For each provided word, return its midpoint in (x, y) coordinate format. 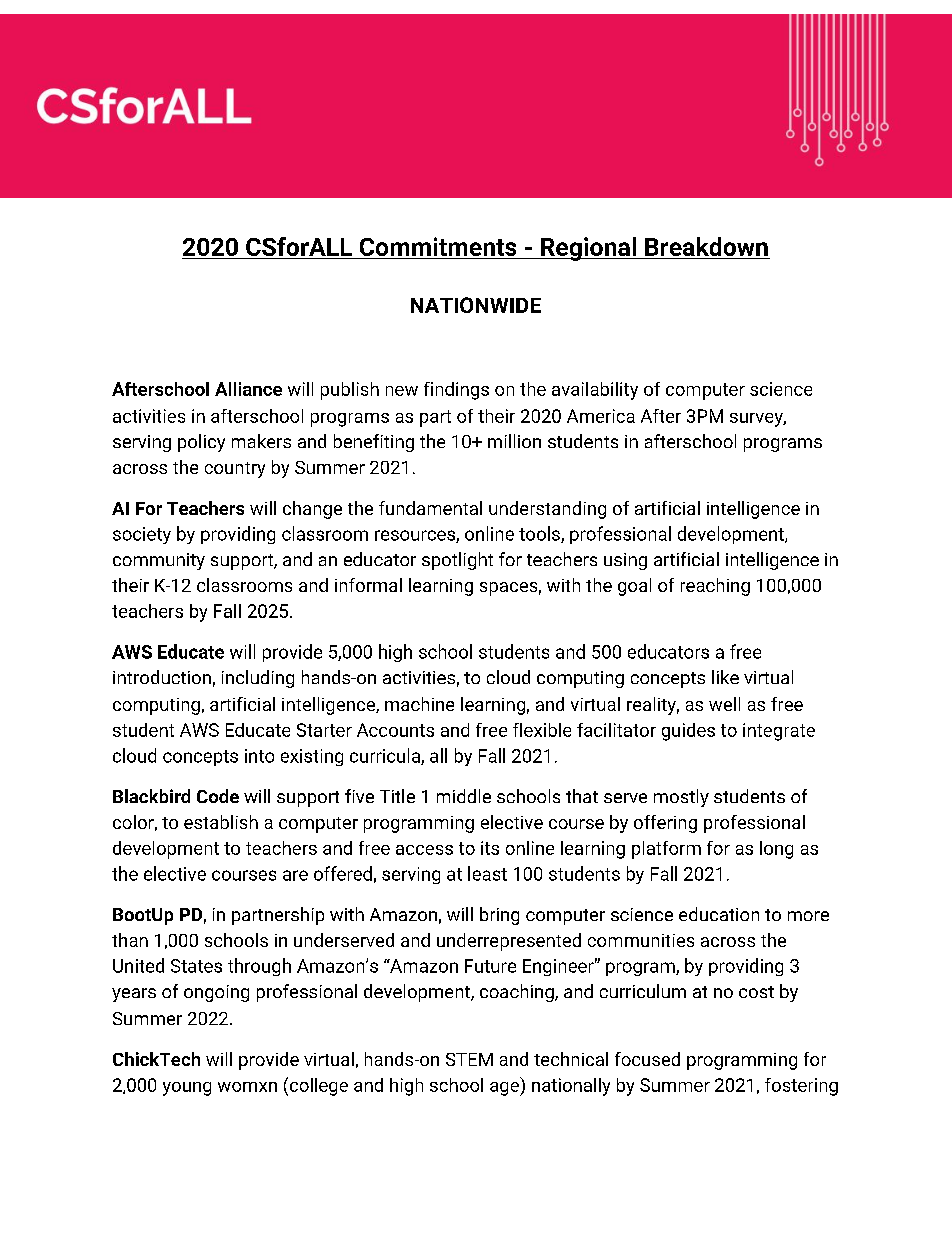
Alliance (248, 389)
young (187, 1089)
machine (419, 704)
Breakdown (706, 246)
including (258, 679)
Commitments (438, 246)
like (725, 677)
